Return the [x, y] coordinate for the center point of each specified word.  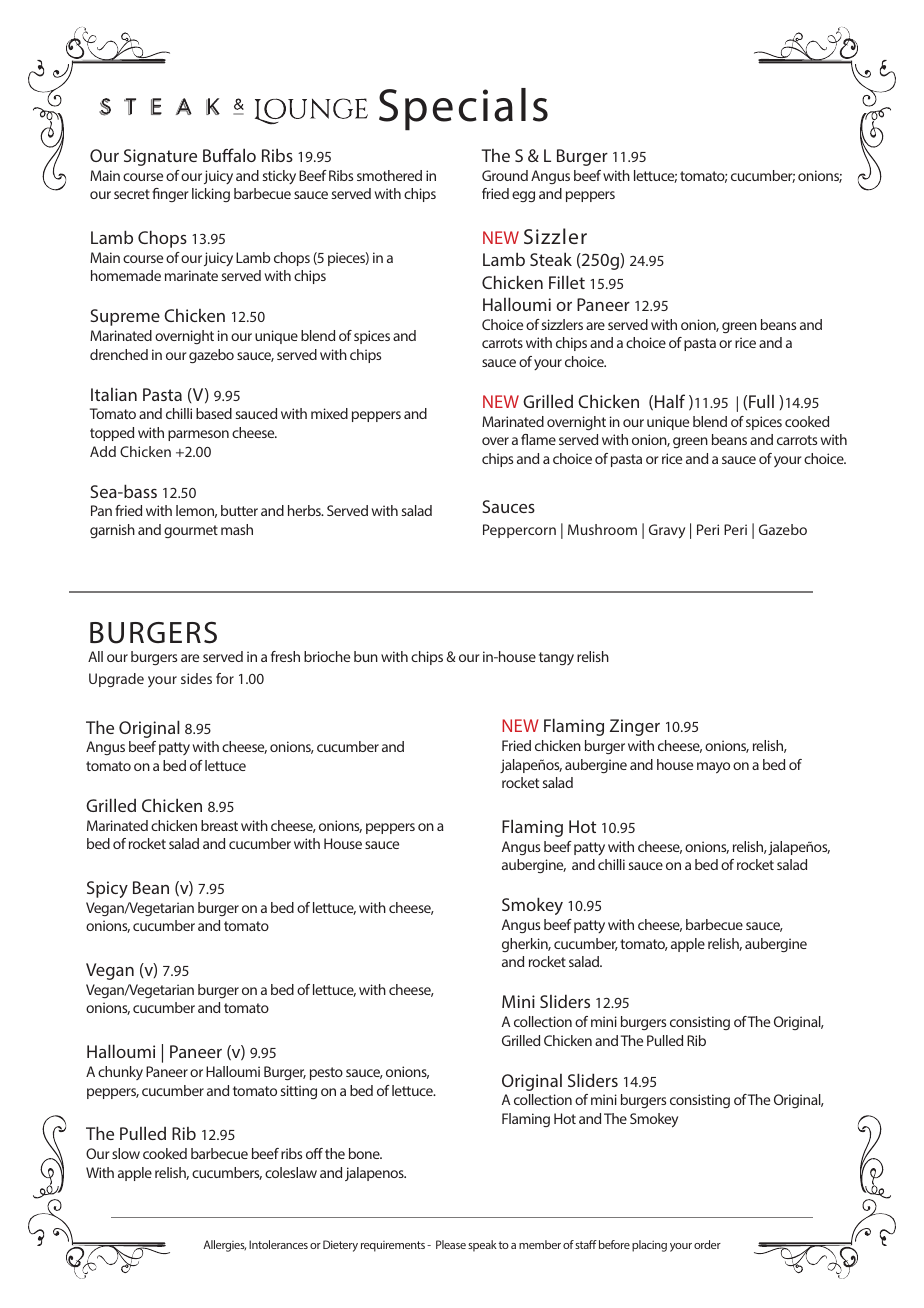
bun [366, 656]
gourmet [191, 531]
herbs [305, 510]
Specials [463, 109]
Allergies [224, 1246]
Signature [160, 157]
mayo [713, 768]
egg [523, 196]
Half [670, 401]
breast [219, 825]
